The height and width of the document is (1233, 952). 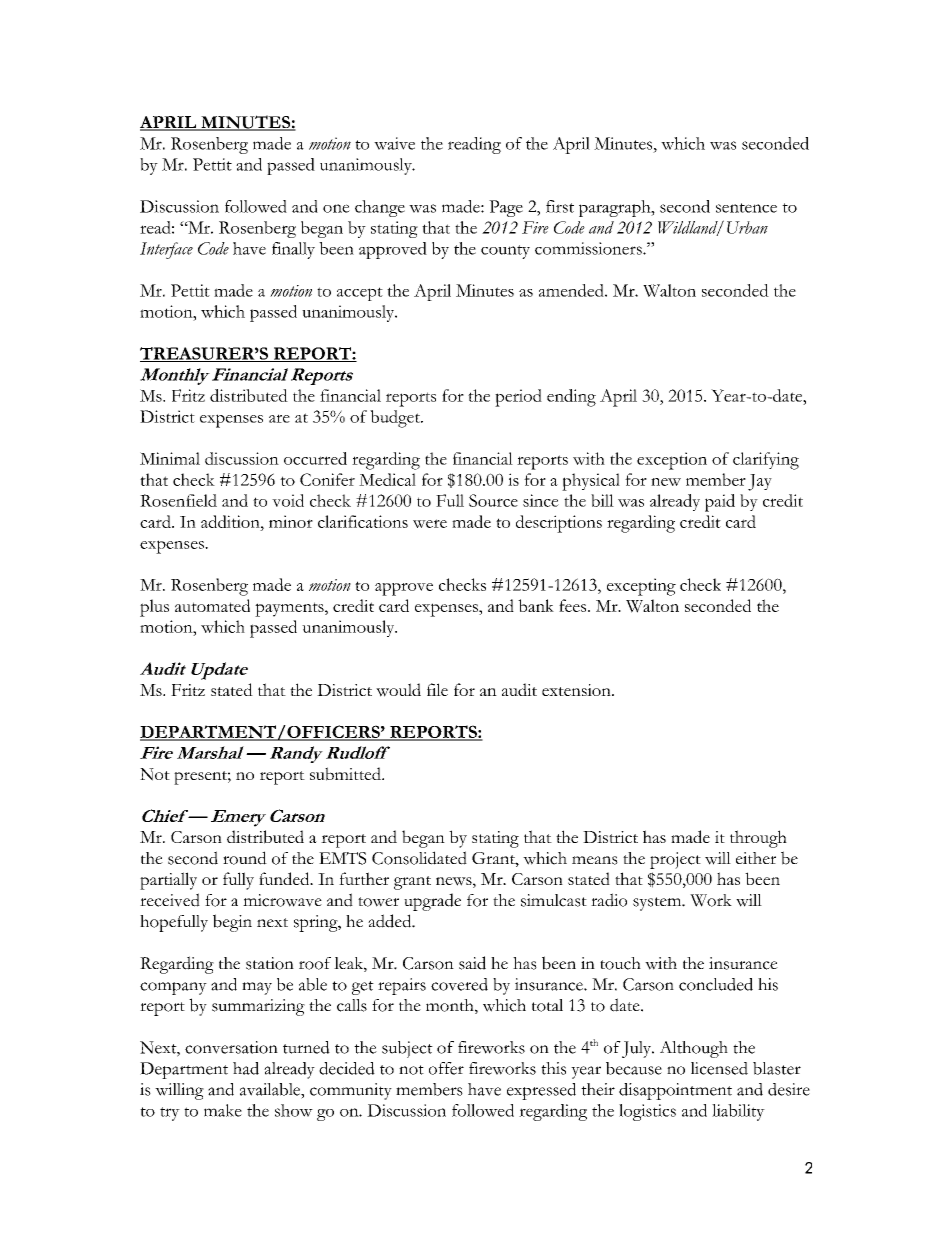 What do you see at coordinates (446, 1068) in the document?
I see `offer` at bounding box center [446, 1068].
